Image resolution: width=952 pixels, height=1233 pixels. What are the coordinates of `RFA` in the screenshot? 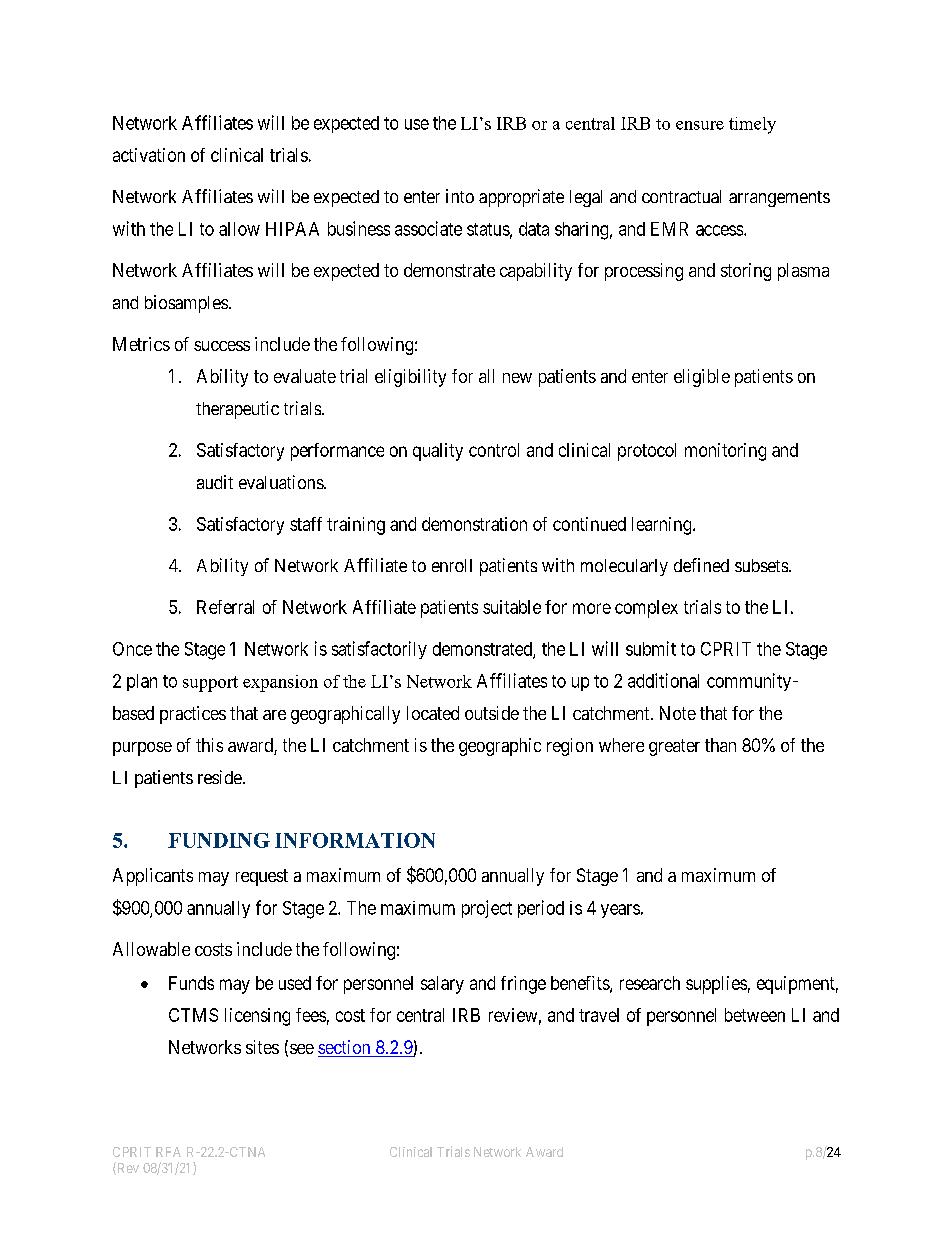 It's located at (168, 1152).
